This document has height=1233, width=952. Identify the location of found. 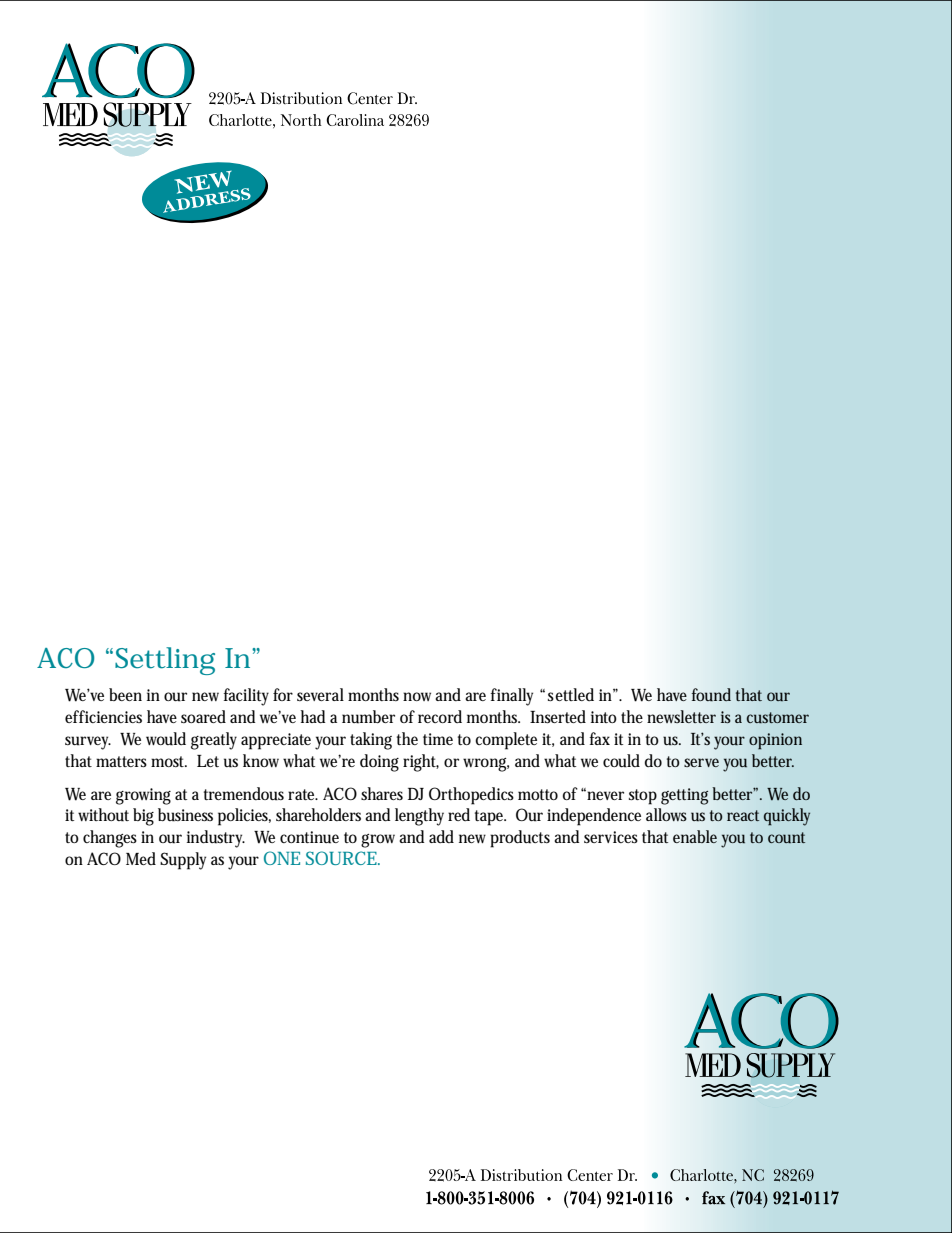
(711, 695).
